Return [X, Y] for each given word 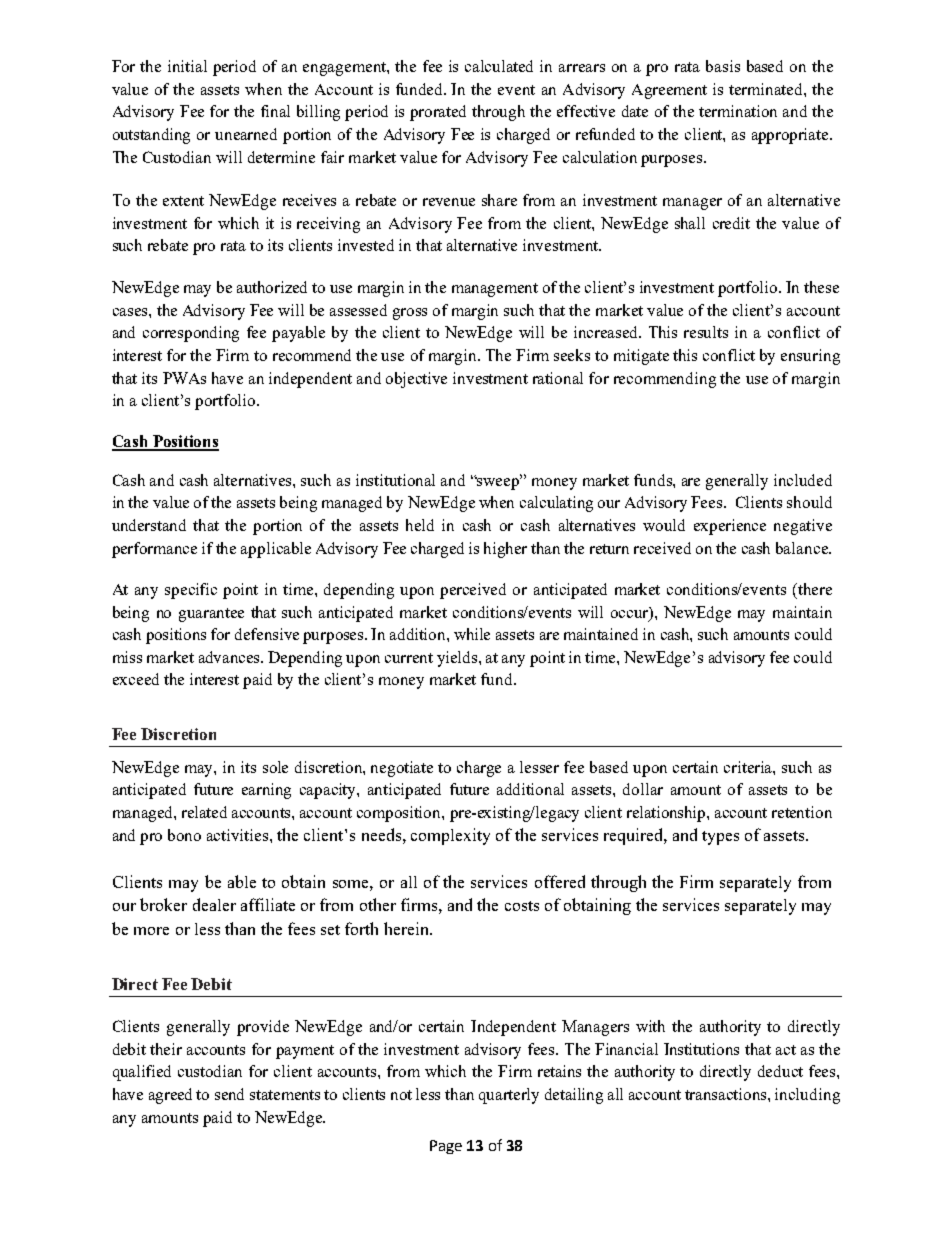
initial [187, 66]
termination [738, 111]
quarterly [509, 1096]
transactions [727, 1094]
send [229, 1094]
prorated [438, 113]
